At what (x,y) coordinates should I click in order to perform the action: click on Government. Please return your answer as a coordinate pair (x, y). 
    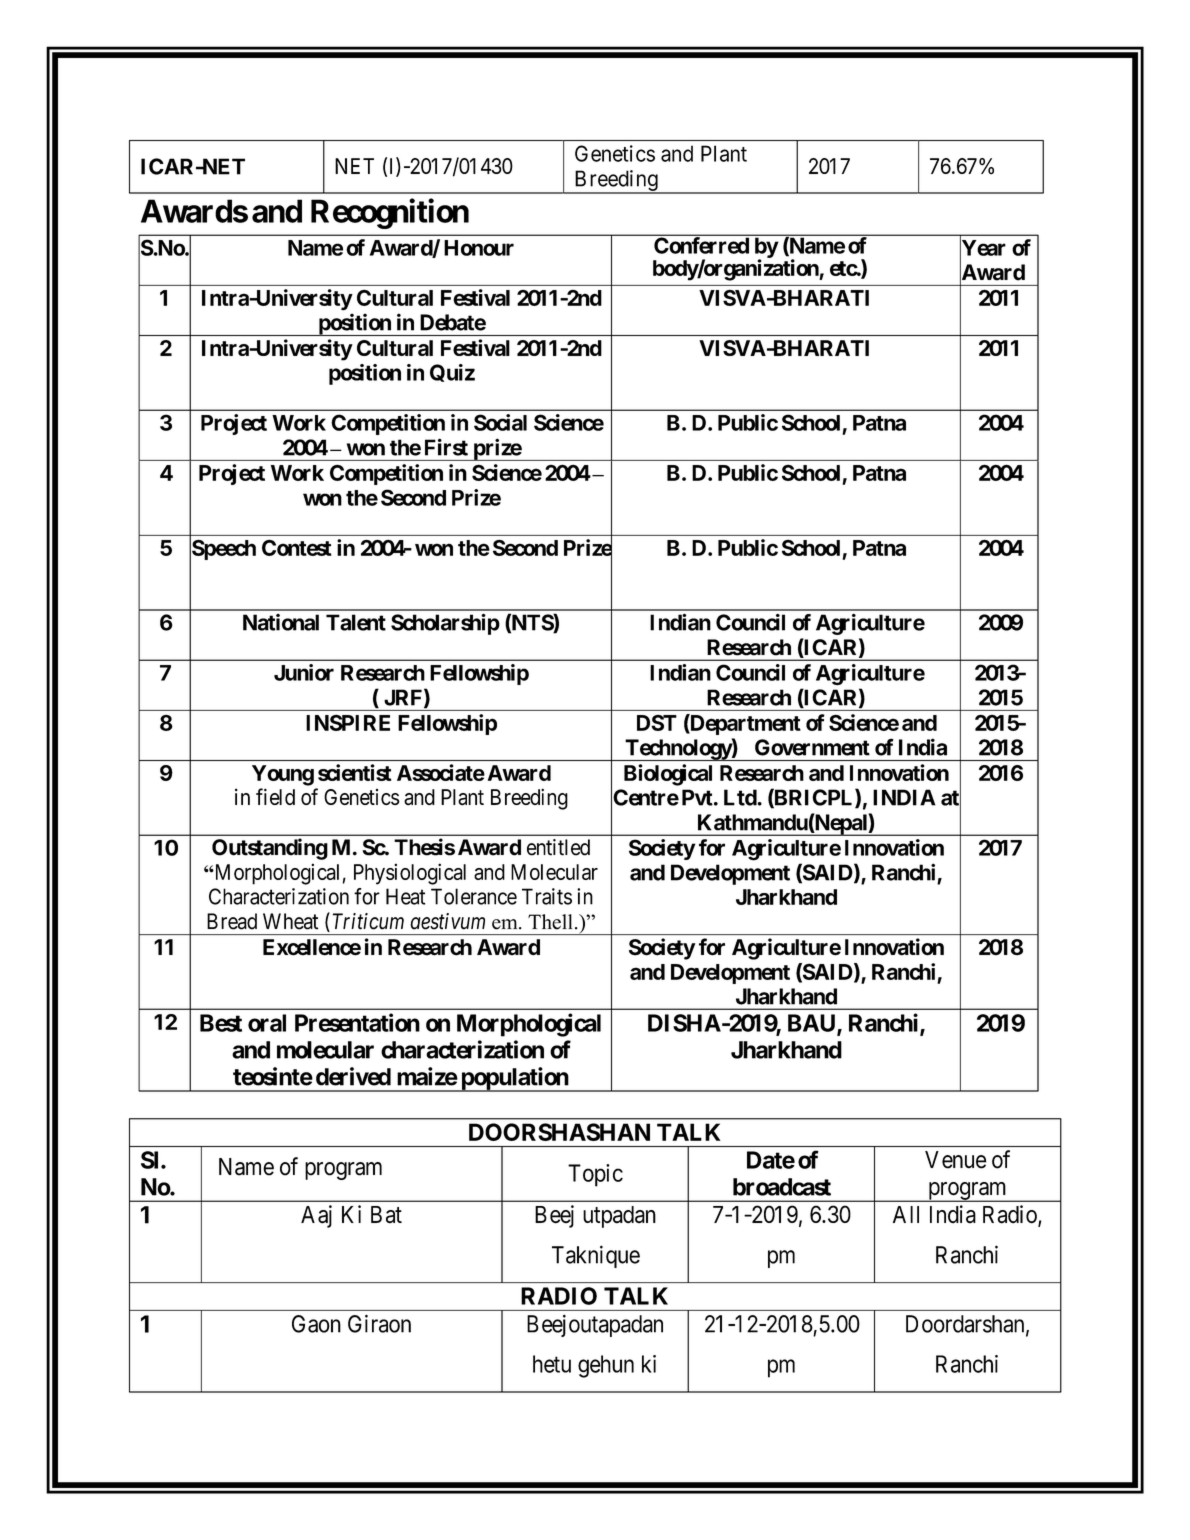
    Looking at the image, I should click on (812, 747).
